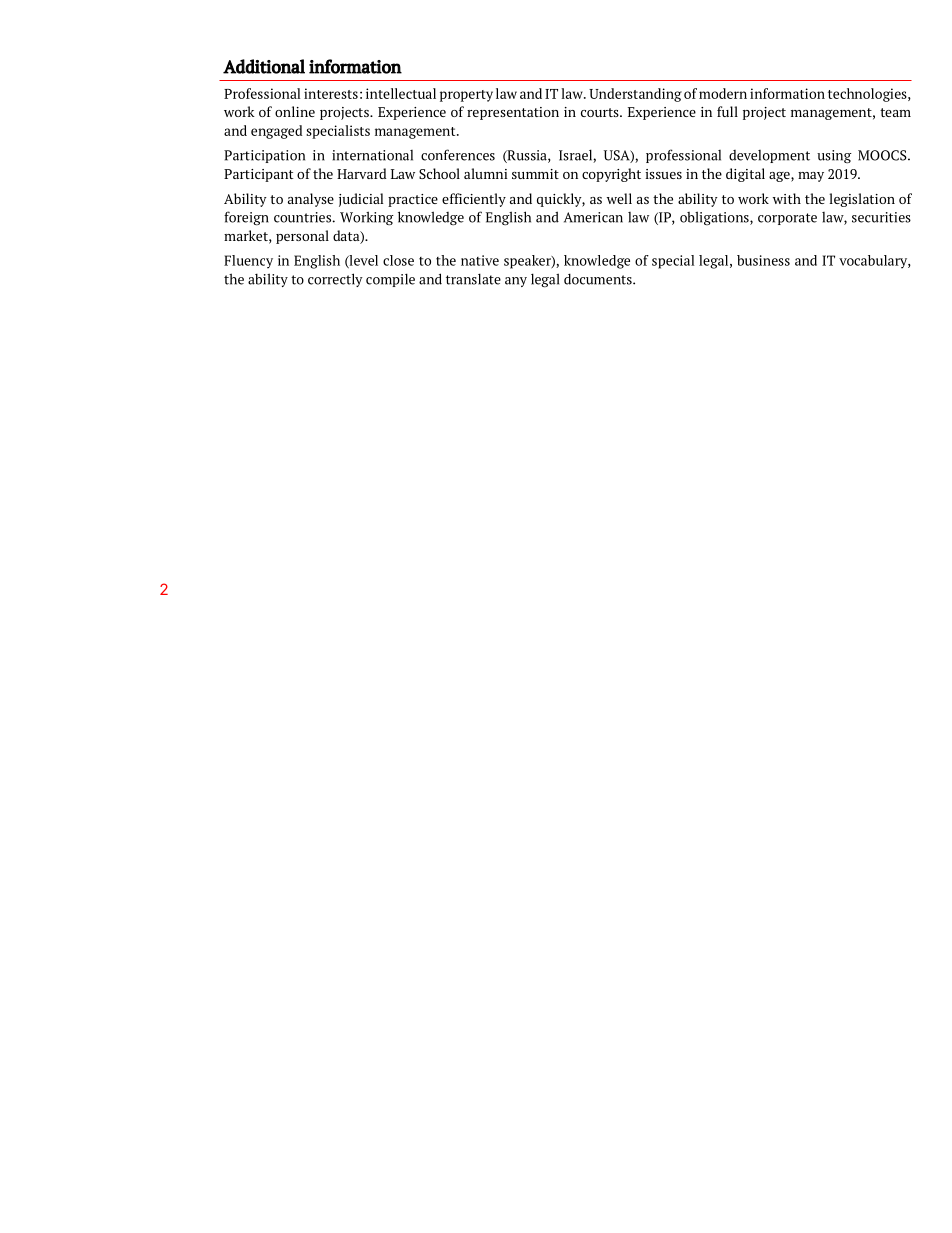 This image has width=952, height=1233. I want to click on Understanding, so click(635, 95).
